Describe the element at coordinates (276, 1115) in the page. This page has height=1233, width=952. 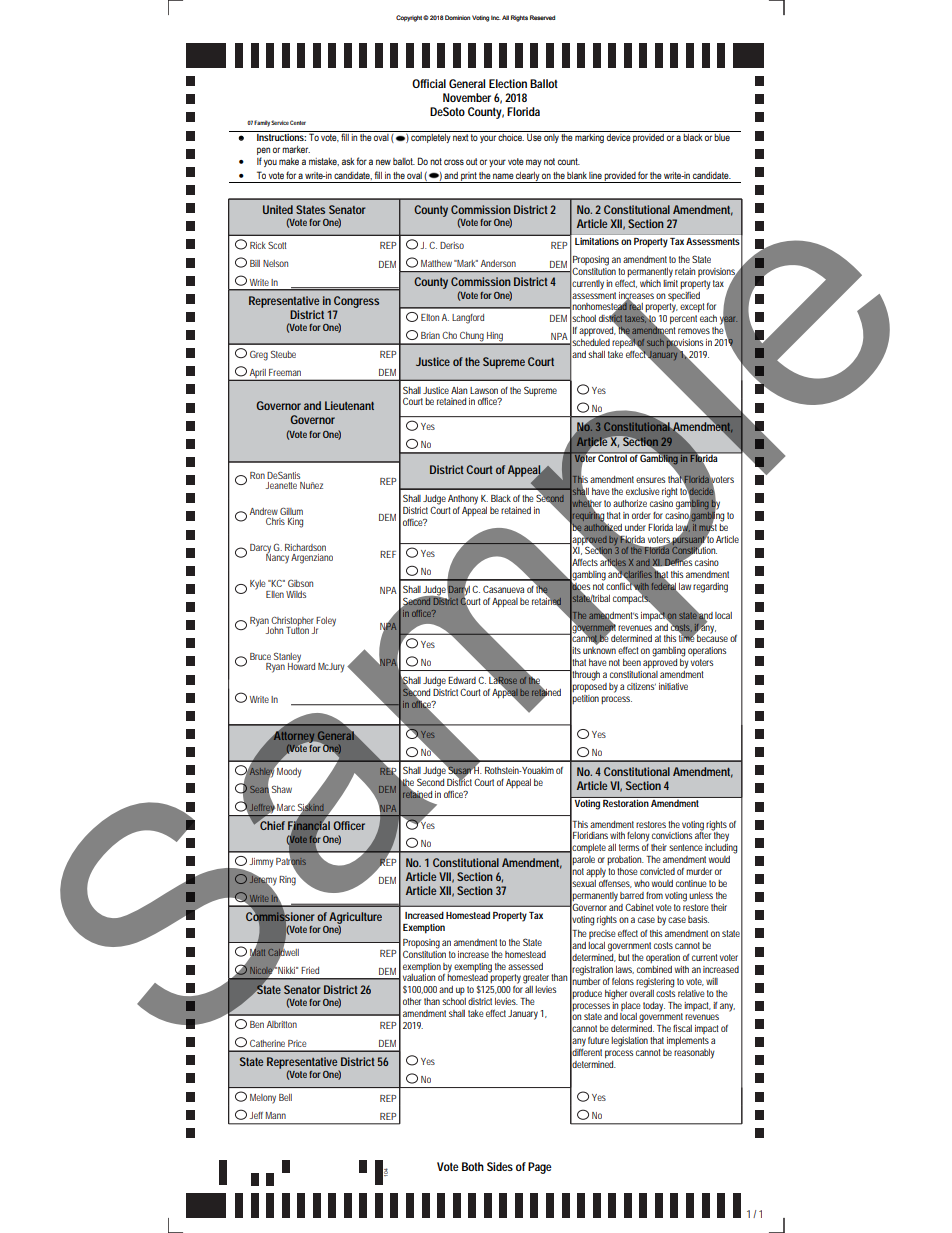
I see `Mann` at that location.
